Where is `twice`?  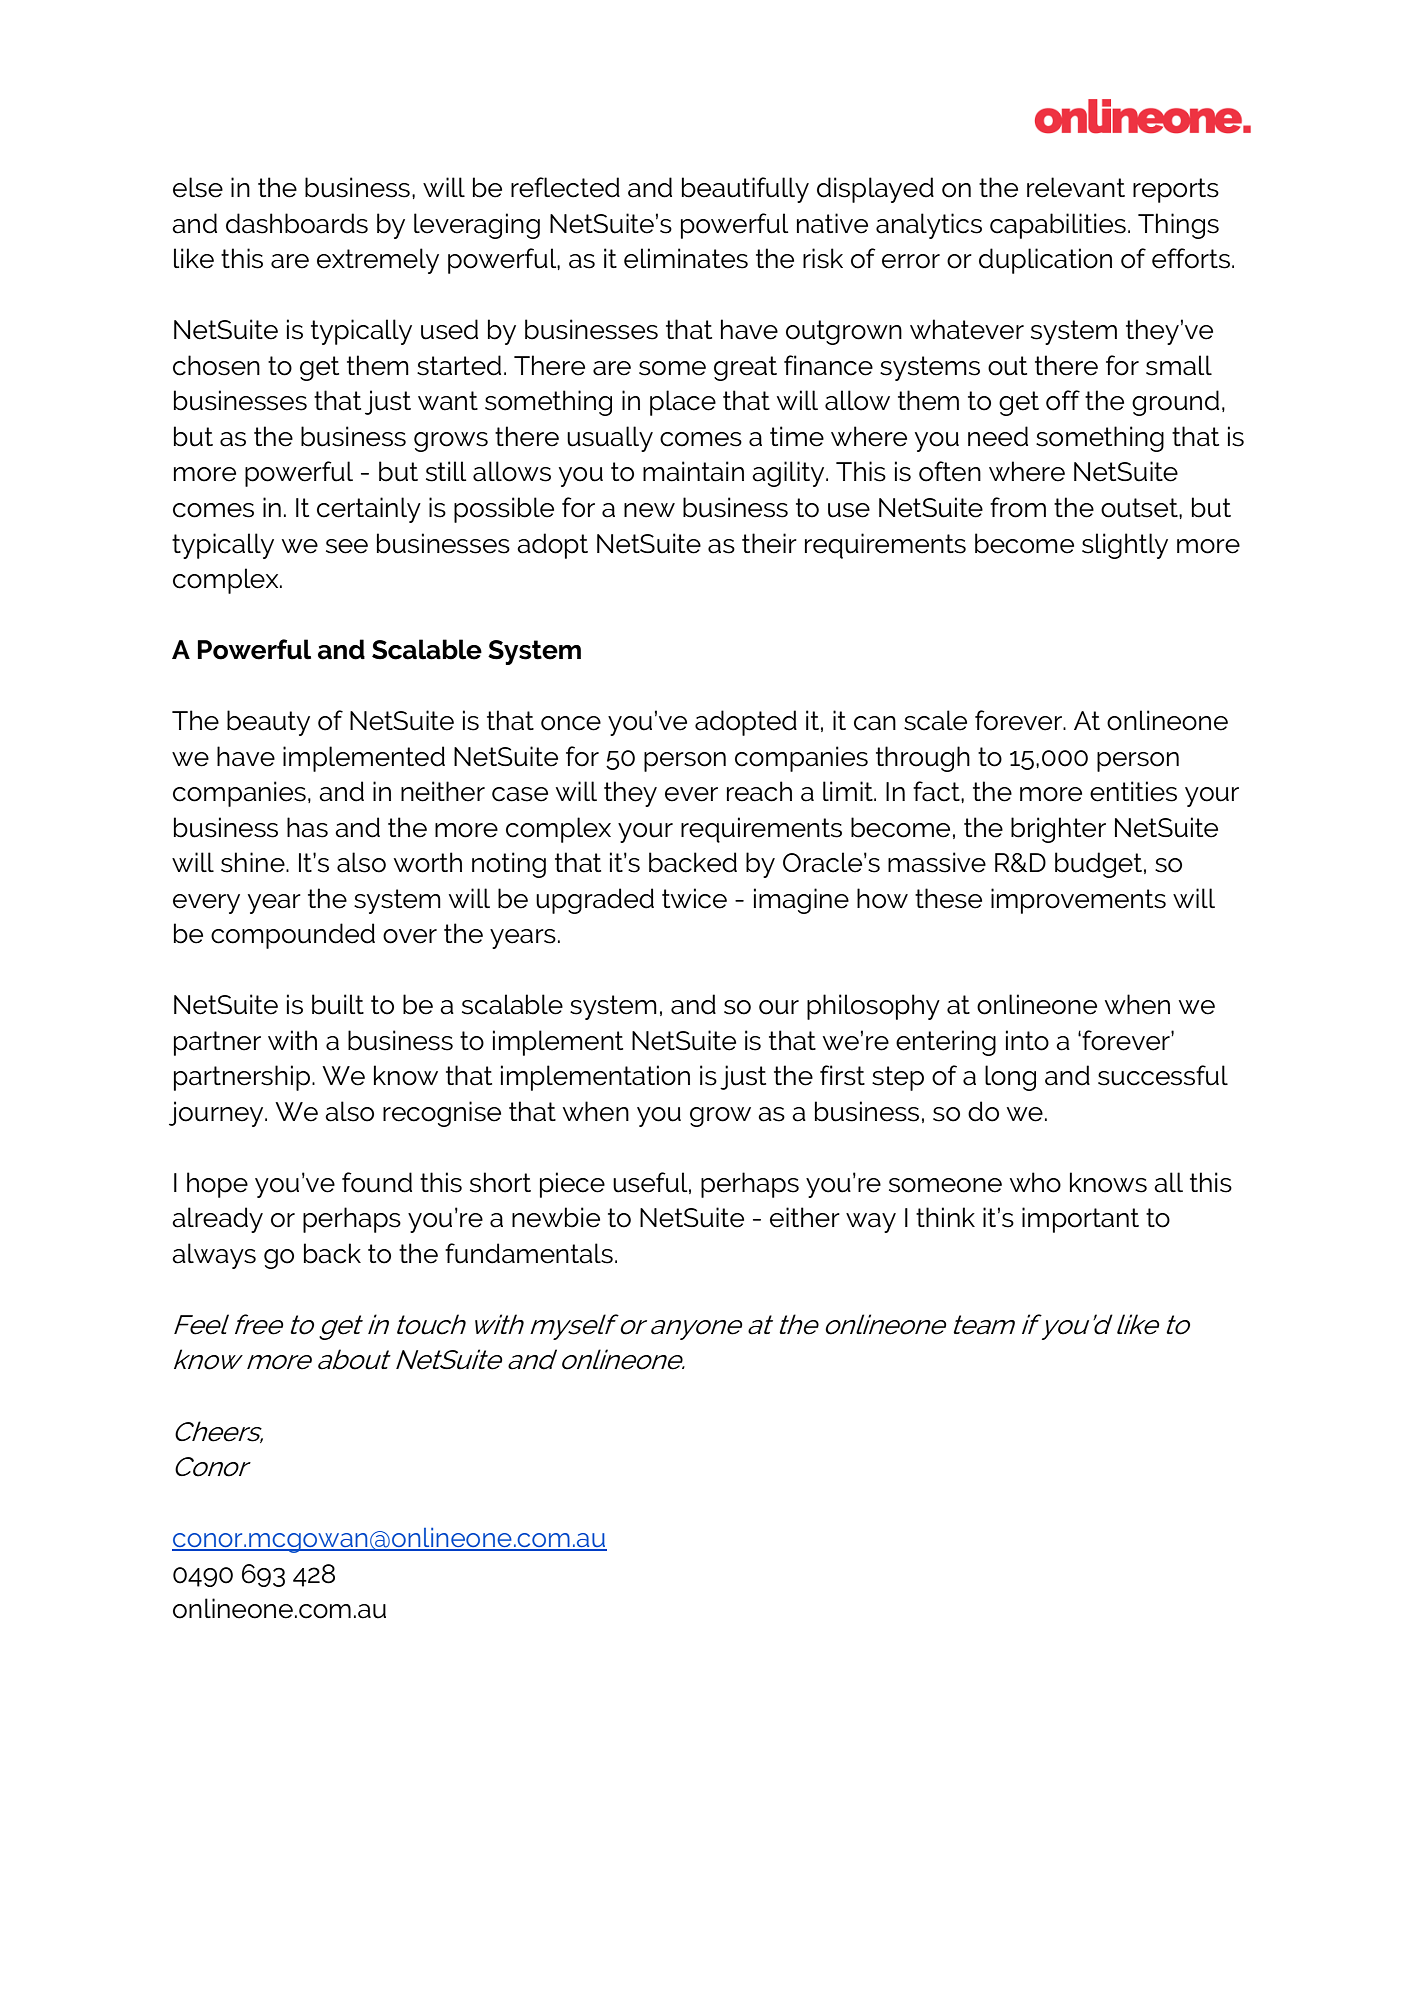 twice is located at coordinates (694, 898).
